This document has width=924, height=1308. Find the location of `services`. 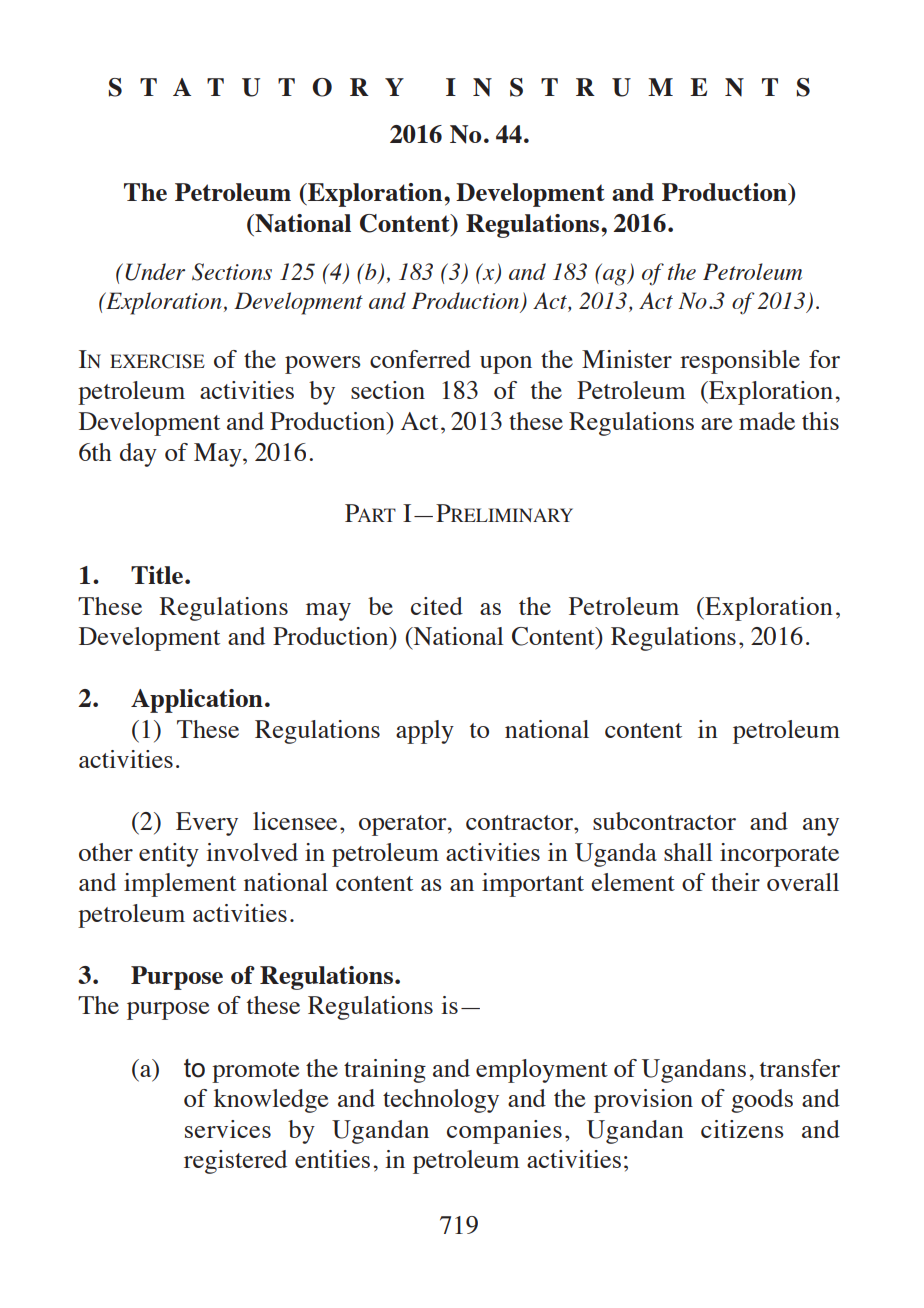

services is located at coordinates (228, 1129).
